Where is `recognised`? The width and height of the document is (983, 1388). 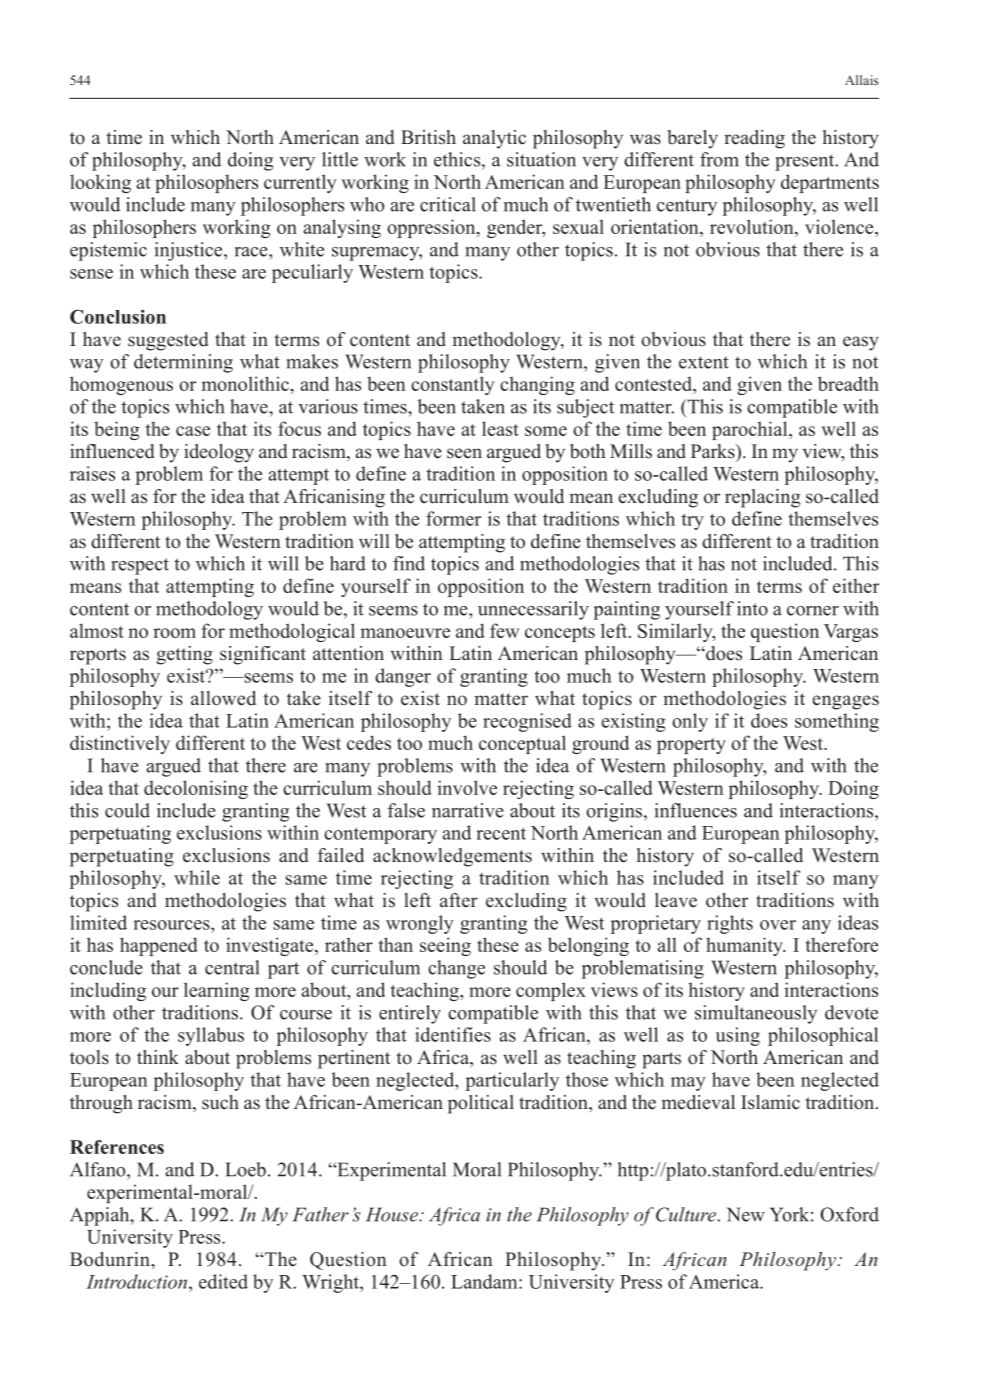 recognised is located at coordinates (527, 722).
